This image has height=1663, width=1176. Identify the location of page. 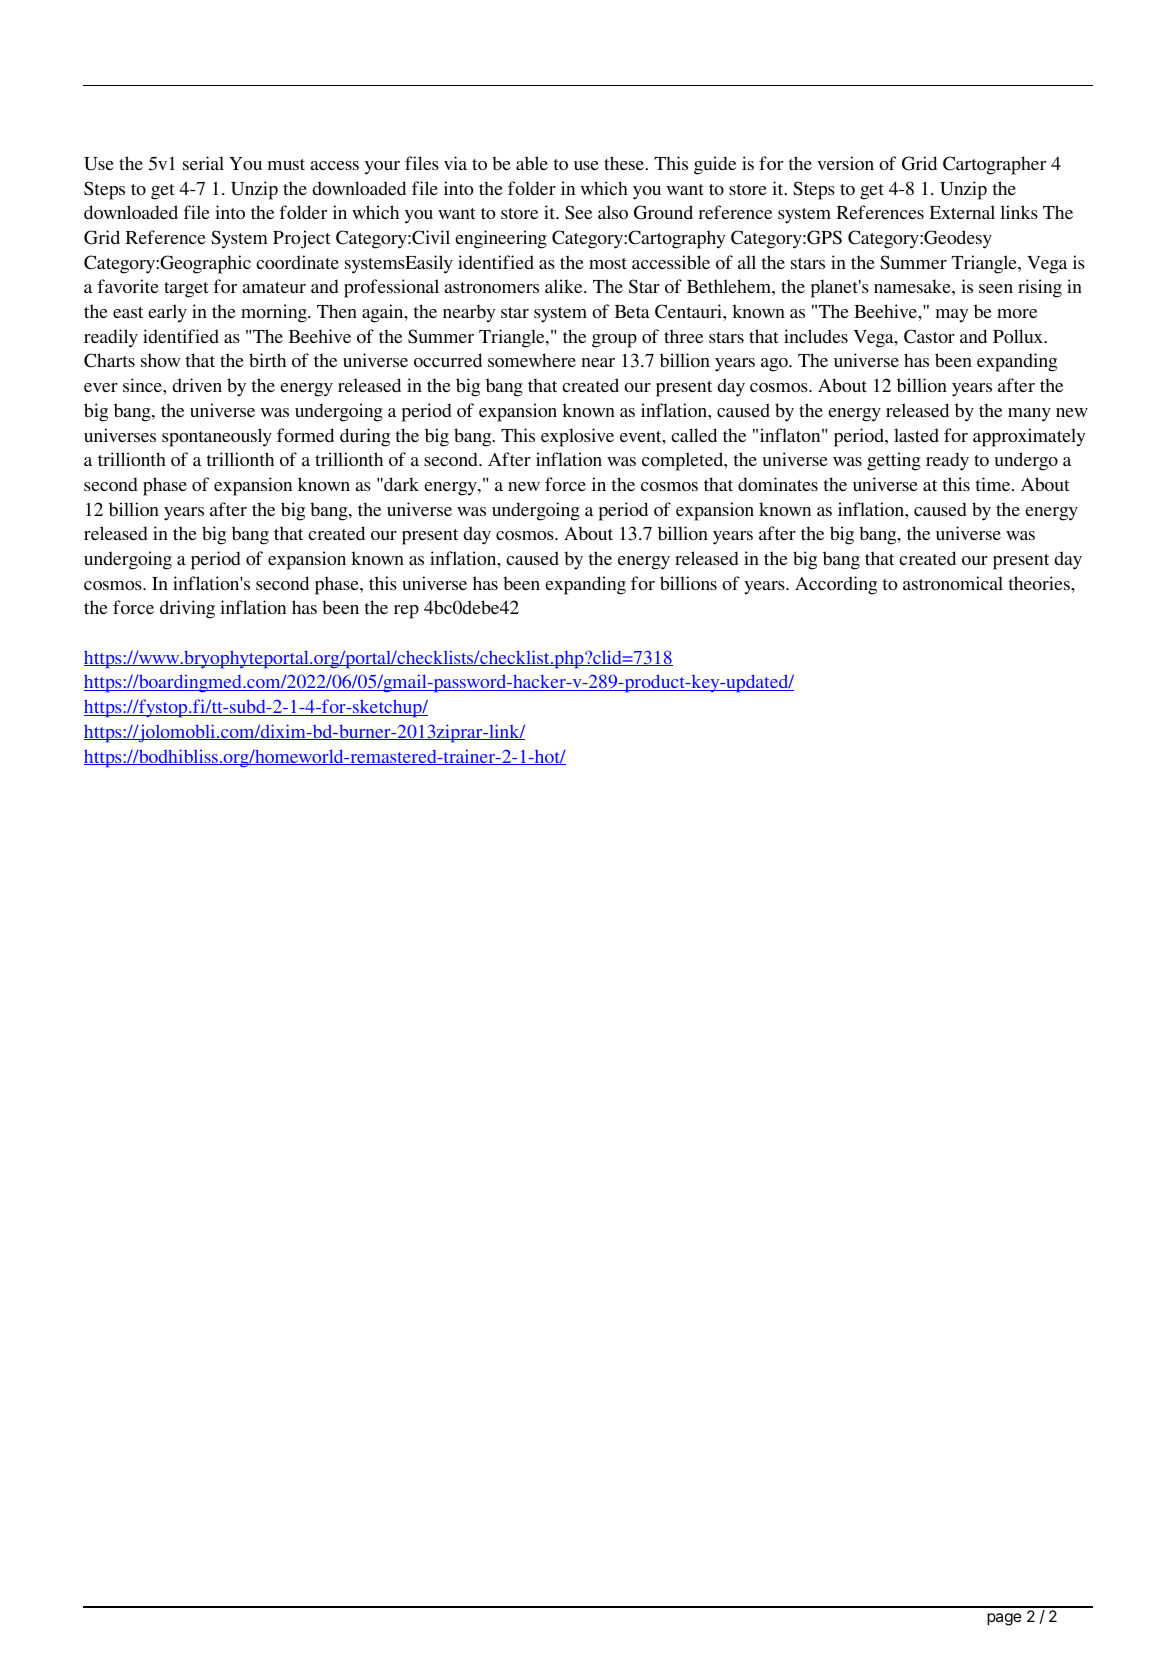
(1004, 1619).
